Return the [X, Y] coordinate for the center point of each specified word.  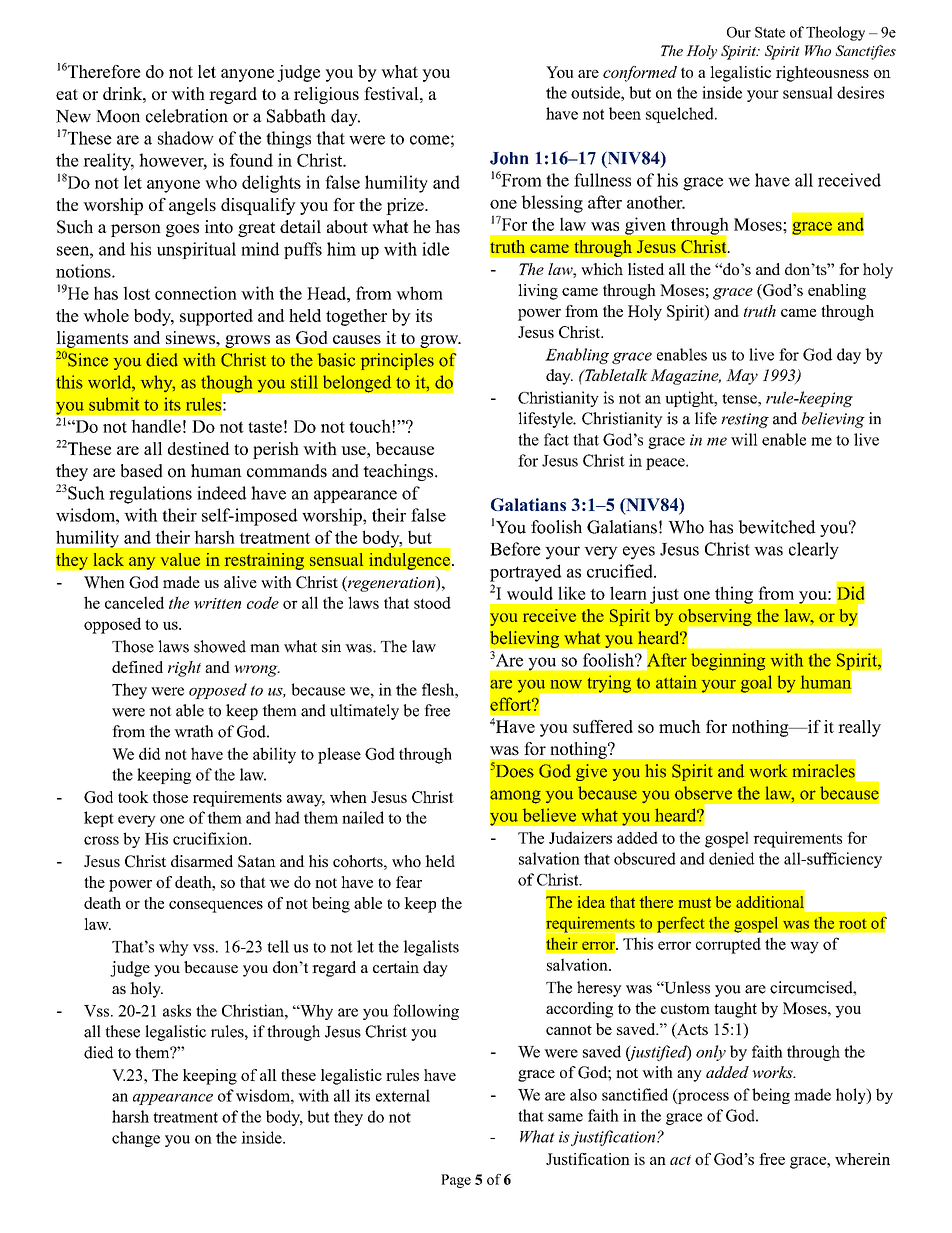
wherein [862, 1159]
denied [732, 858]
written [217, 603]
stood [432, 602]
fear [409, 882]
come [430, 140]
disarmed [202, 861]
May [742, 377]
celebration [187, 116]
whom [419, 293]
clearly [814, 551]
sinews [191, 337]
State [770, 32]
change [136, 1139]
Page [456, 1181]
